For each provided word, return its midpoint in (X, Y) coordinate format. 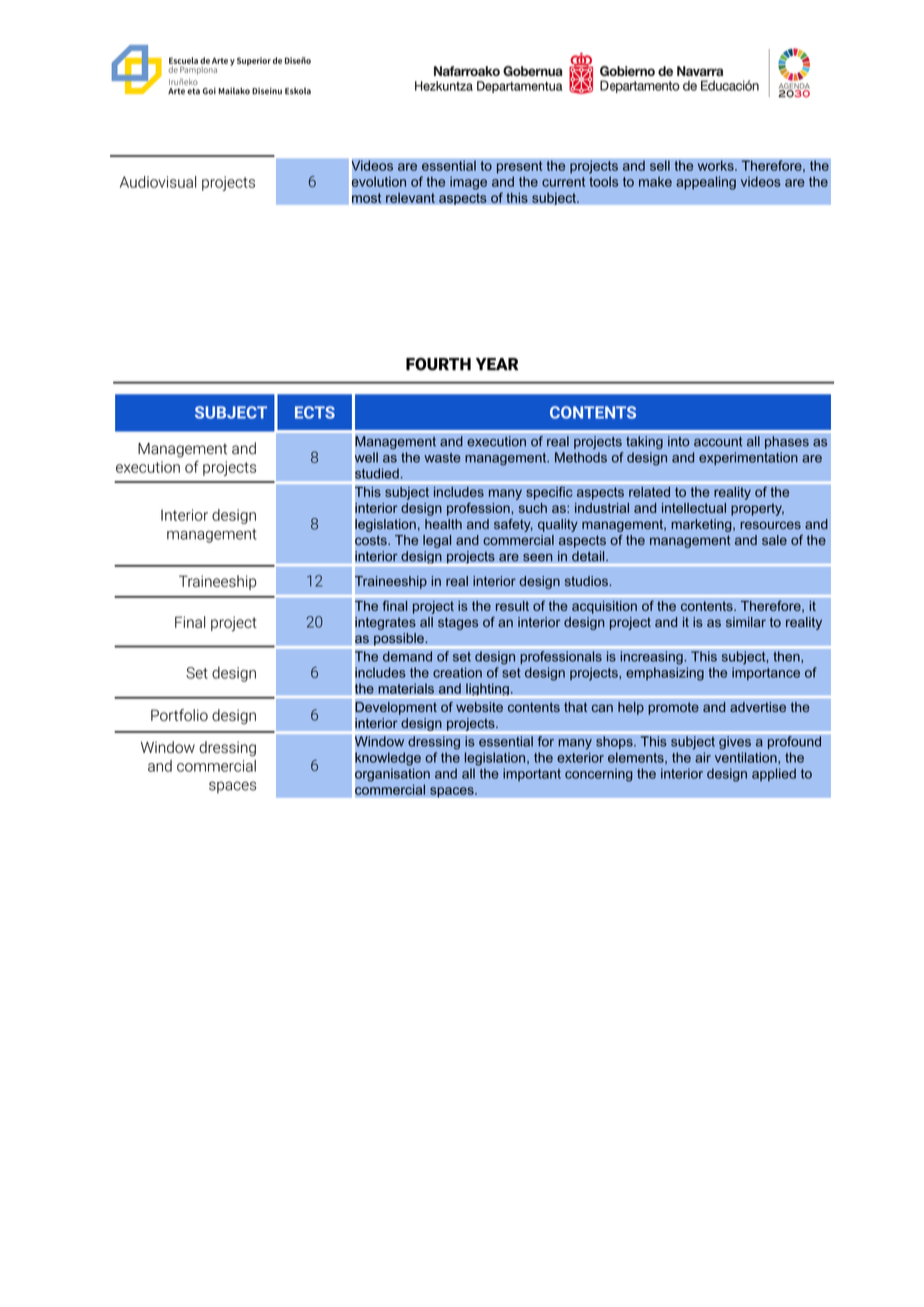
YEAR (497, 364)
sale (774, 540)
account (718, 441)
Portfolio (179, 715)
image (468, 183)
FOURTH (438, 364)
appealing (706, 183)
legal (437, 541)
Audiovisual (158, 182)
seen (538, 557)
